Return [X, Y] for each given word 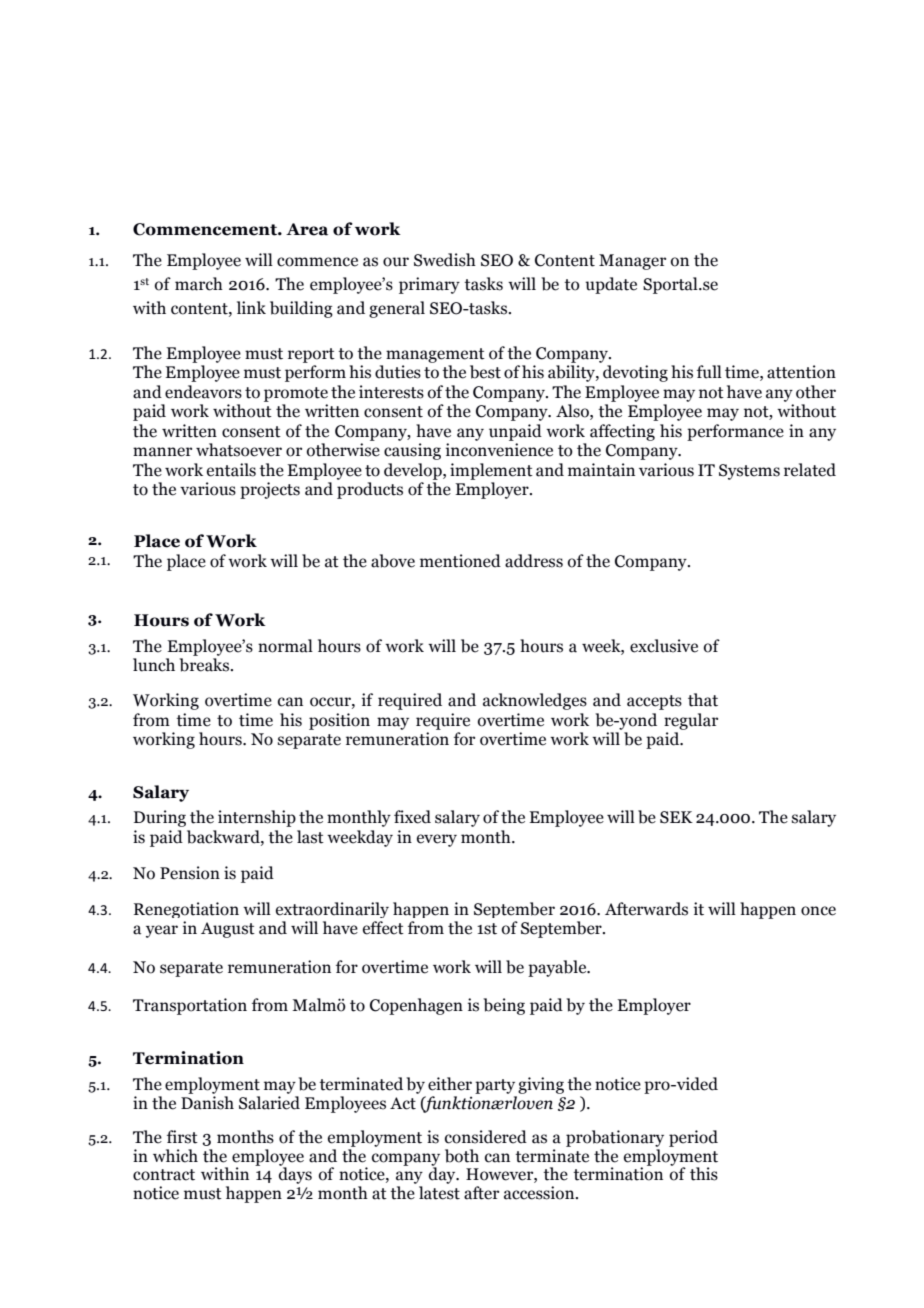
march [199, 284]
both [462, 1156]
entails [231, 470]
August [228, 930]
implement [491, 471]
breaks [206, 665]
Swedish [445, 260]
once [818, 911]
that [703, 700]
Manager [632, 262]
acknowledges [535, 701]
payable [558, 968]
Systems [749, 472]
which [175, 1156]
